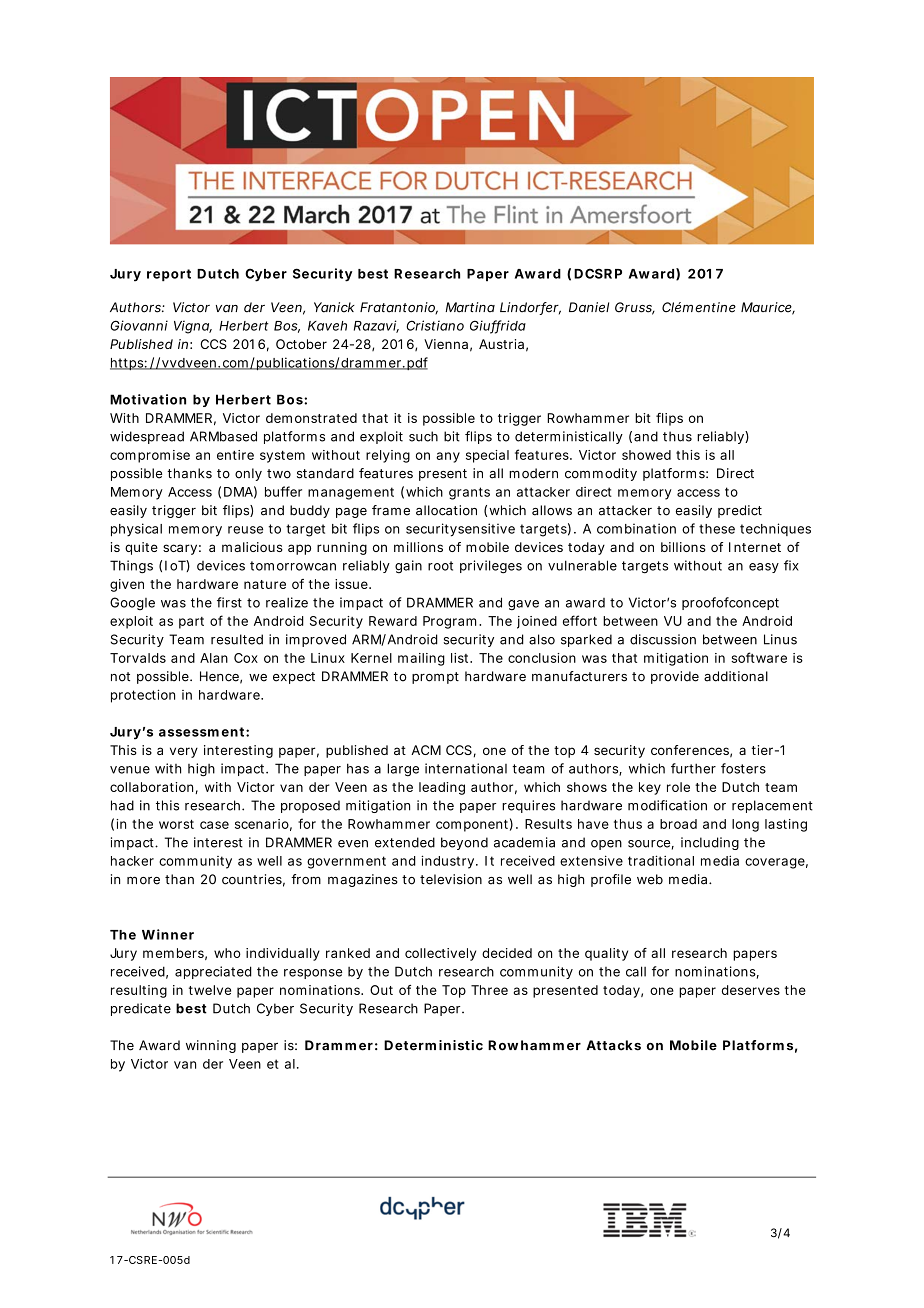 This page has height=1308, width=924. What do you see at coordinates (589, 307) in the page?
I see `Daniel` at bounding box center [589, 307].
